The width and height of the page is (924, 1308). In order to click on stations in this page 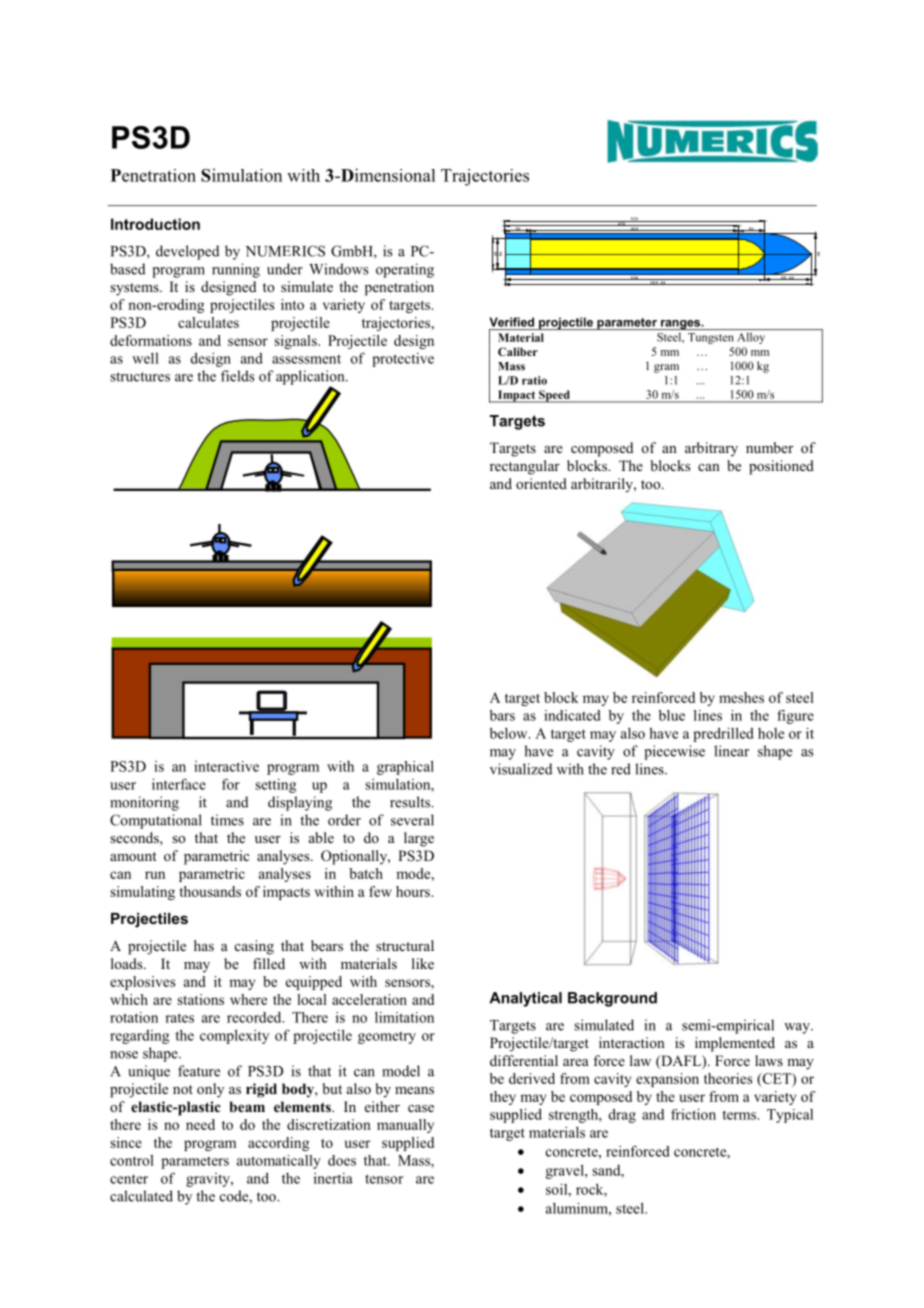, I will do `click(200, 999)`.
